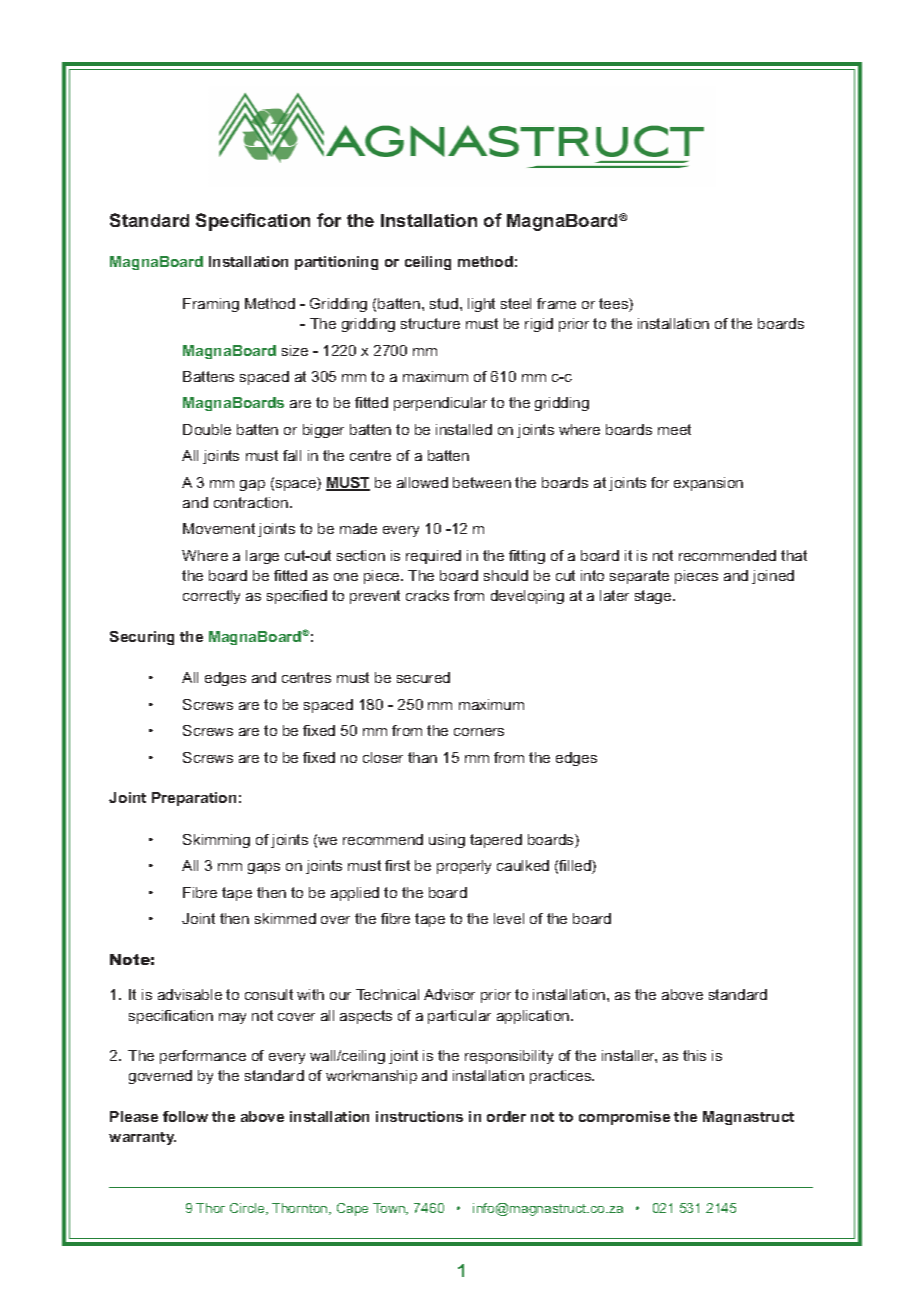 This screenshot has height=1308, width=924. I want to click on frame, so click(556, 303).
